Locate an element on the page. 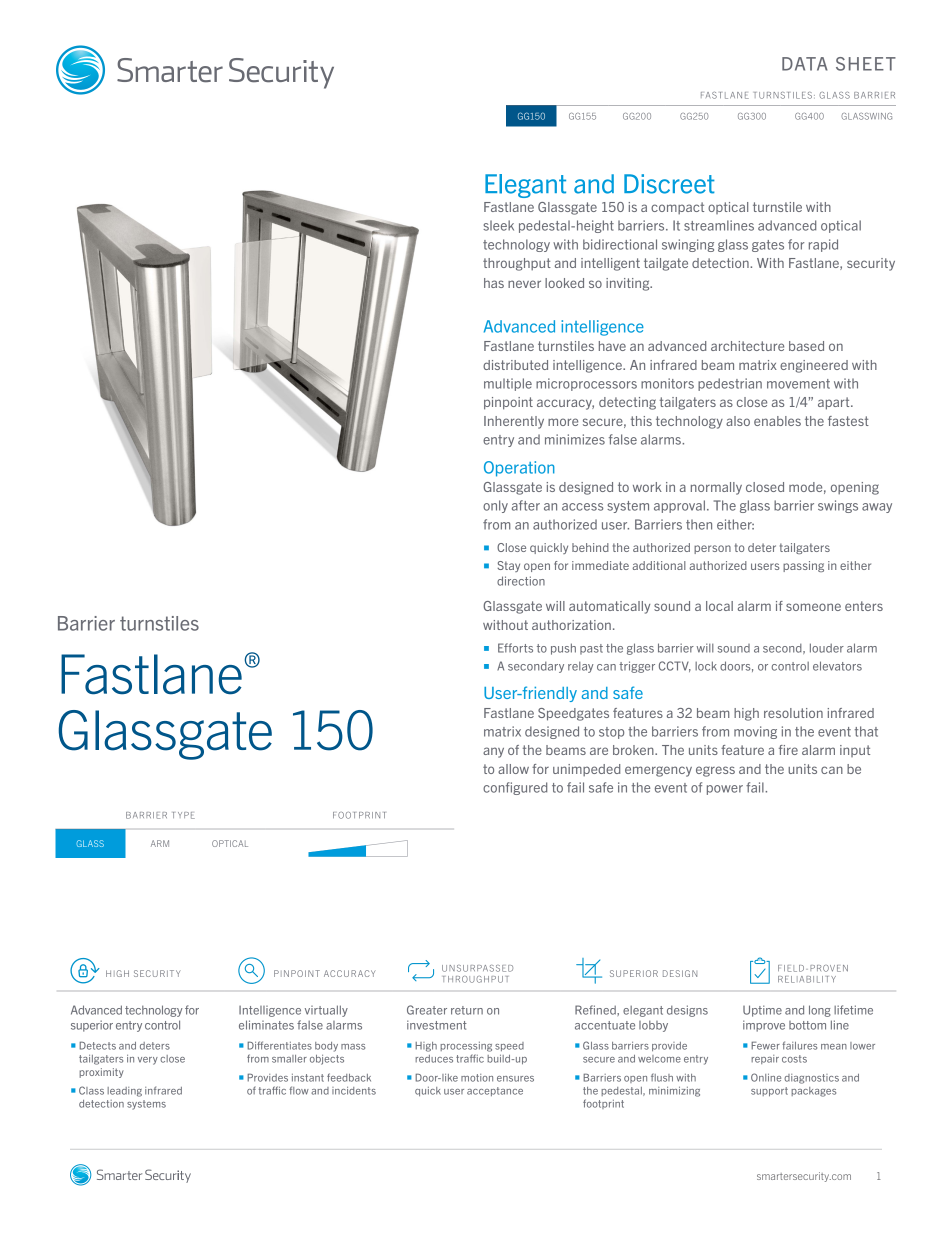 The width and height of the document is (952, 1233). sleek is located at coordinates (498, 225).
